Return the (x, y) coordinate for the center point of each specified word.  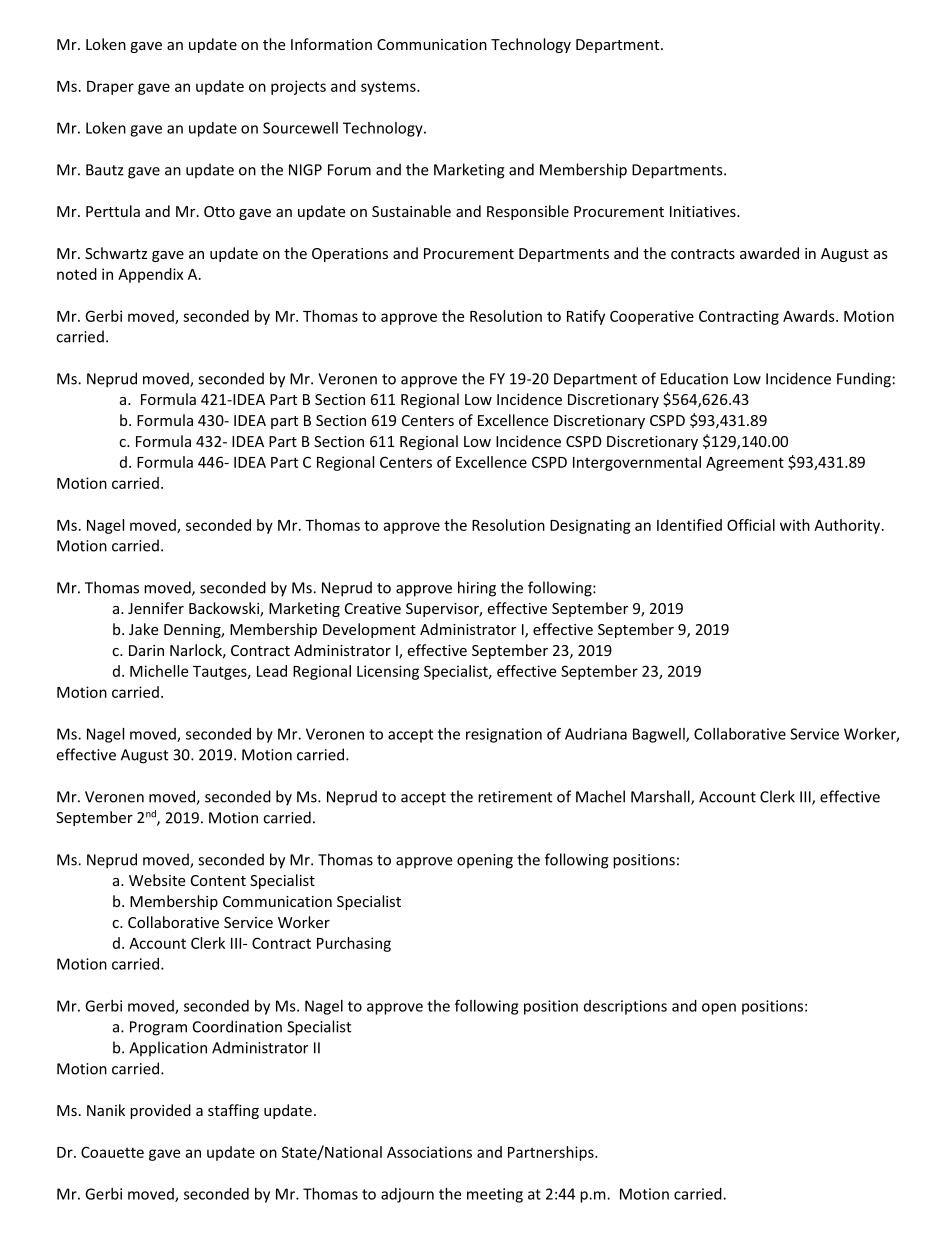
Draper (110, 88)
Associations (429, 1152)
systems (389, 88)
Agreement (745, 464)
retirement (515, 797)
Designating (590, 526)
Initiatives (704, 211)
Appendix (150, 275)
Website (157, 880)
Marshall (661, 797)
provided (160, 1111)
